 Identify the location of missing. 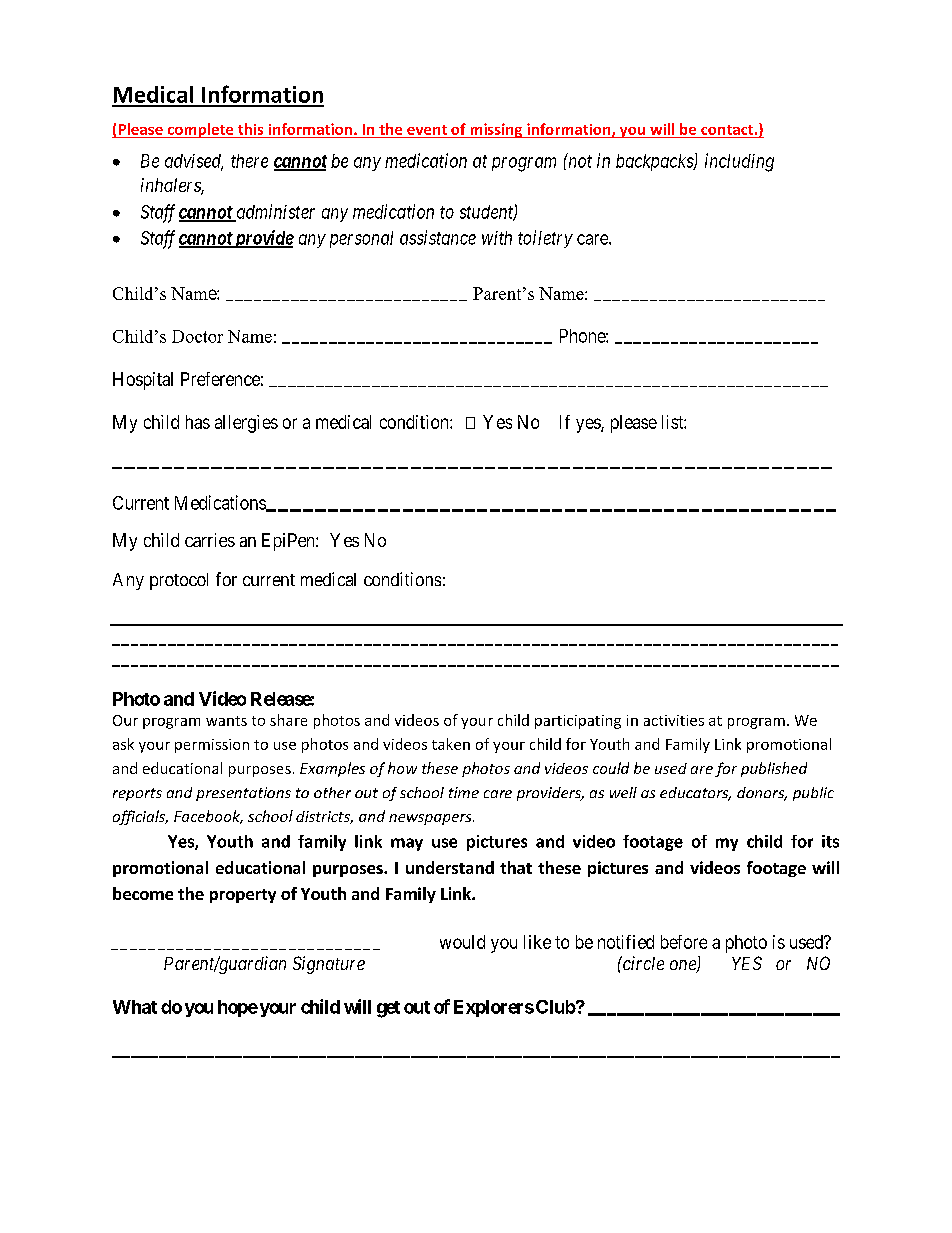
(496, 130).
